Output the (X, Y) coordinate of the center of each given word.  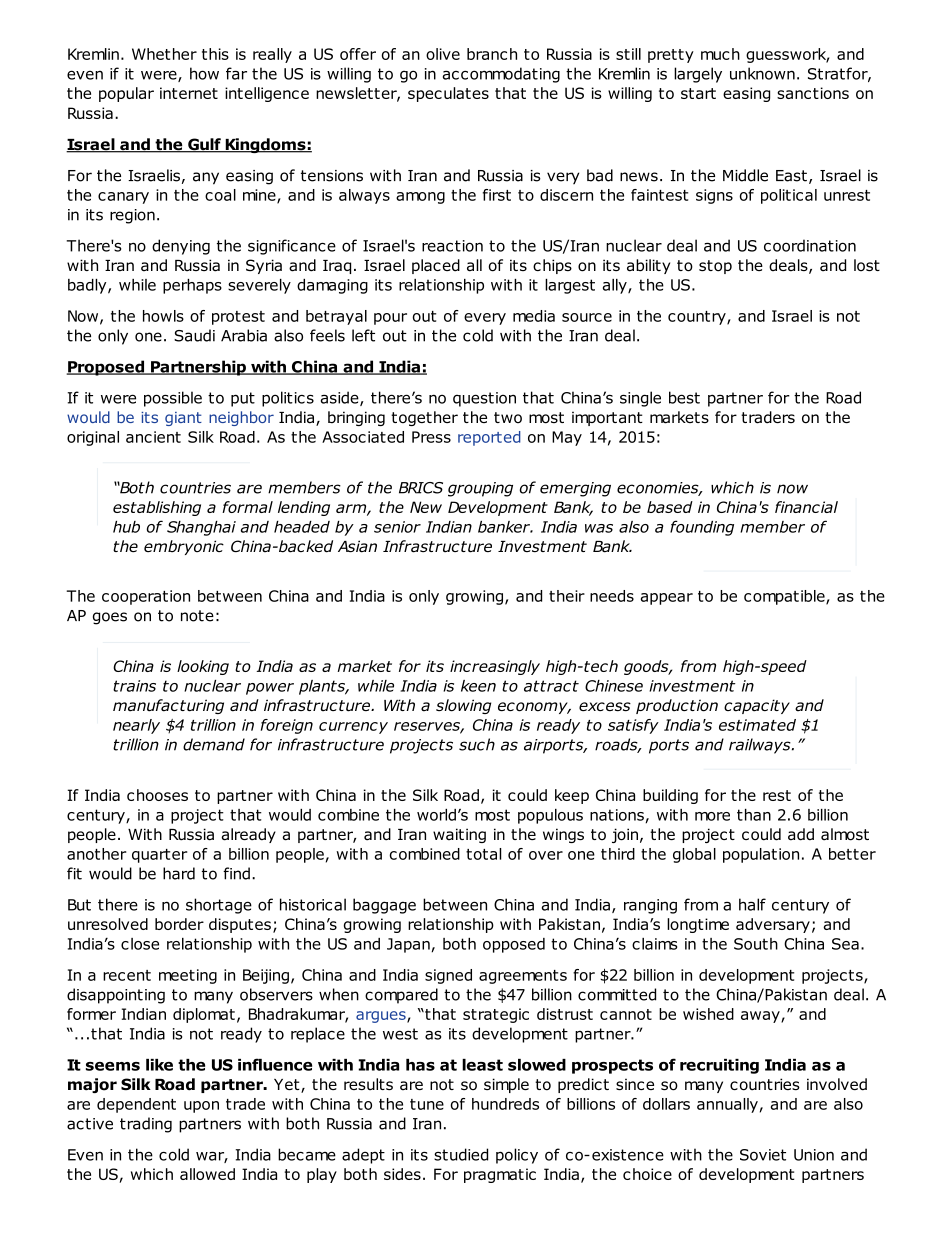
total (483, 854)
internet (189, 93)
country (698, 318)
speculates (448, 94)
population (761, 855)
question (484, 399)
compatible (785, 597)
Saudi (194, 335)
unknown (762, 73)
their (567, 596)
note (197, 616)
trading (146, 1125)
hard (179, 873)
